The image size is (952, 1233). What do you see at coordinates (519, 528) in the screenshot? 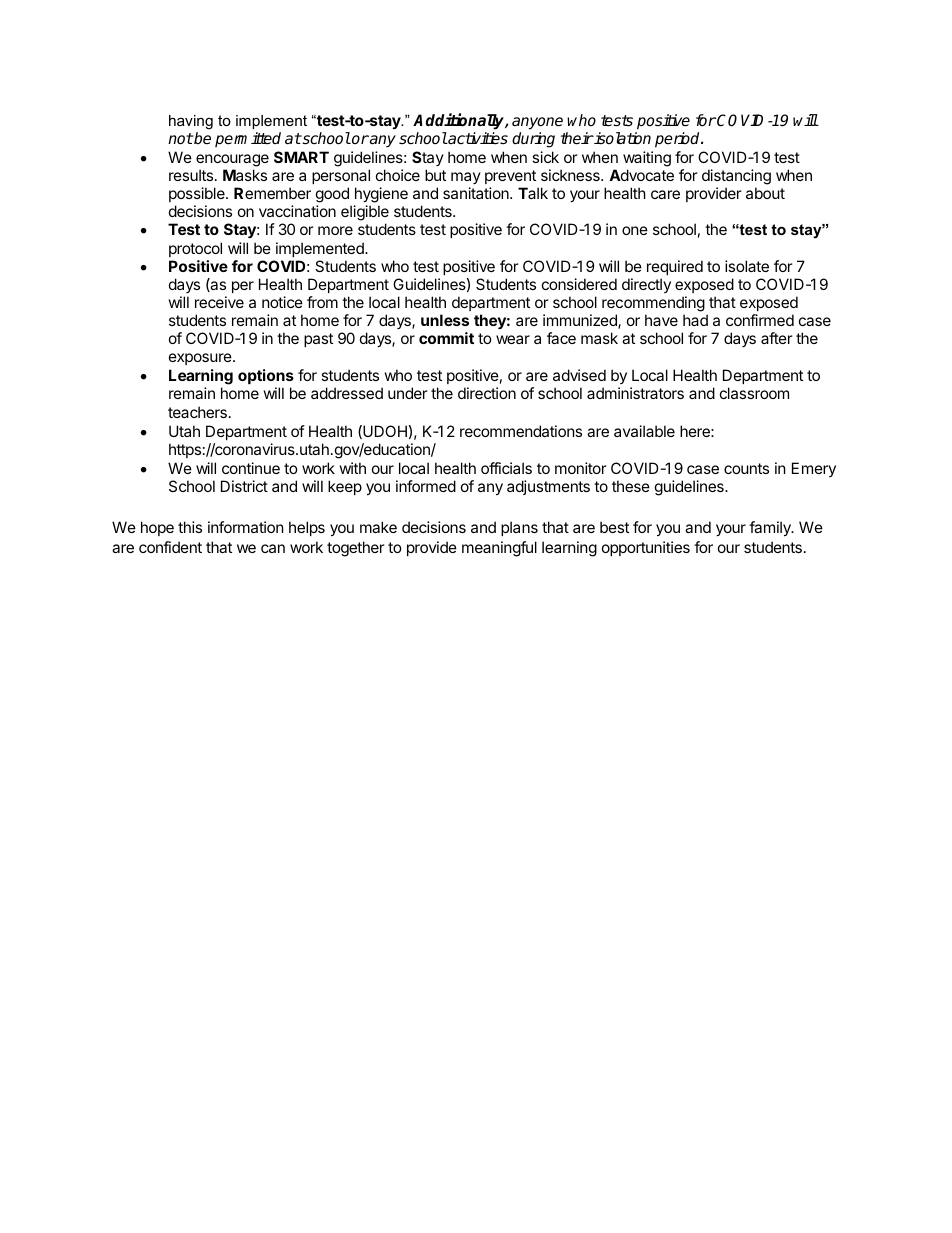
I see `plans` at bounding box center [519, 528].
